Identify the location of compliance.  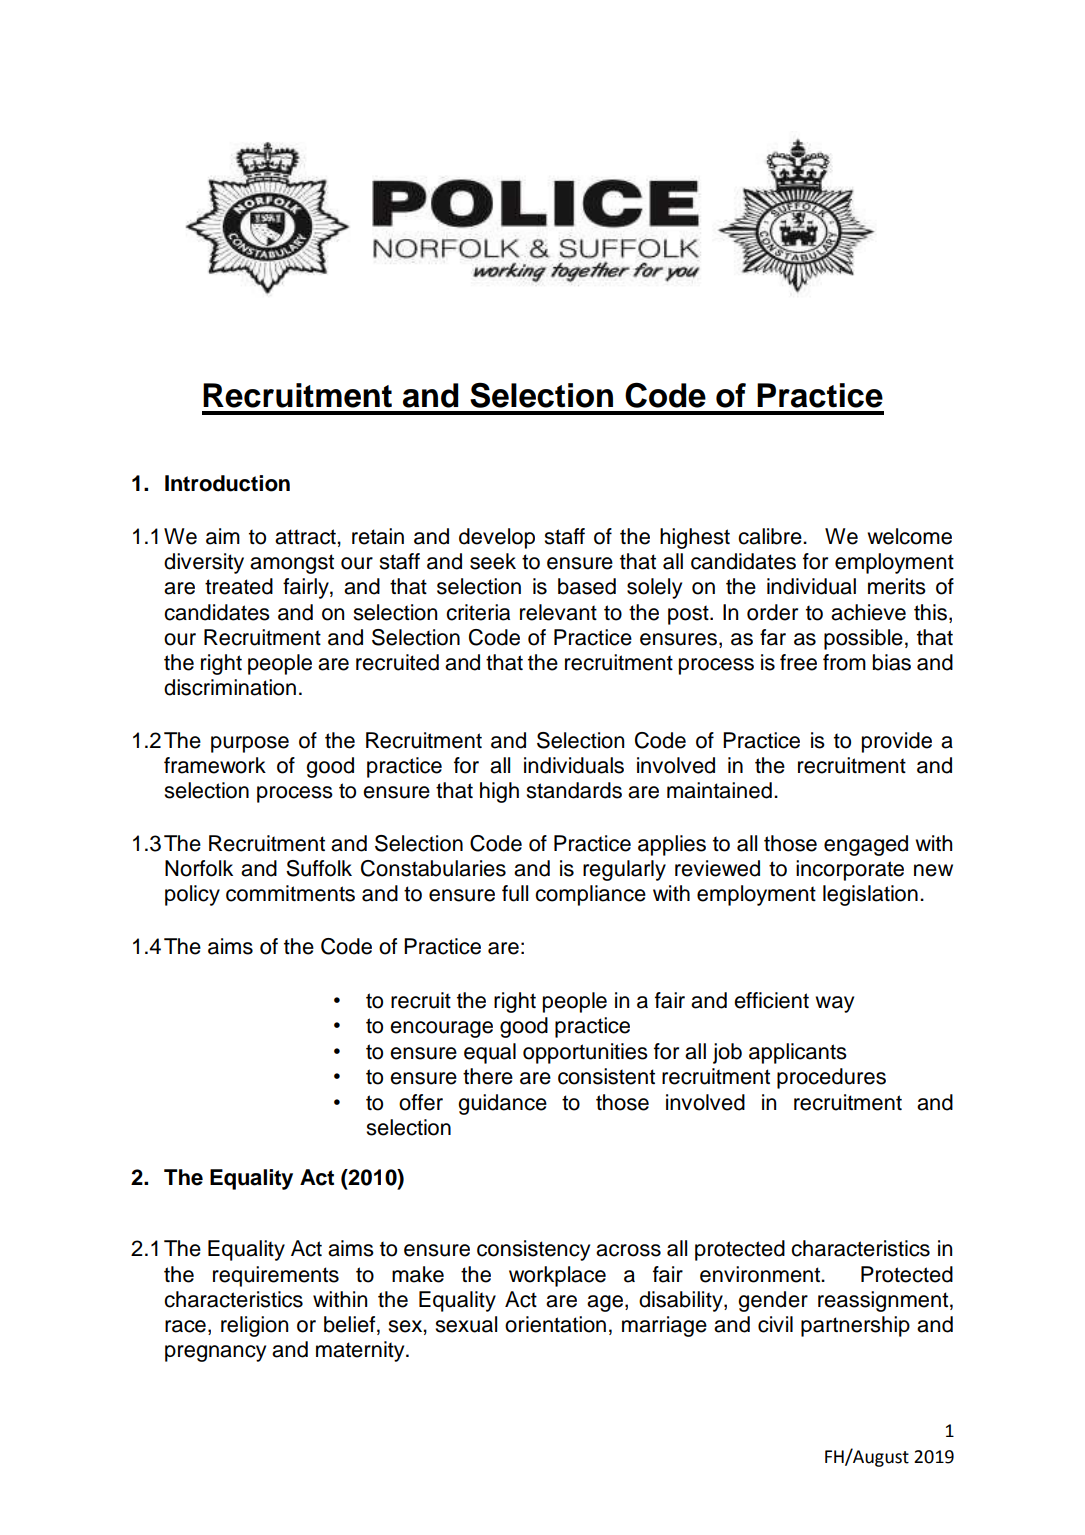
(590, 895).
